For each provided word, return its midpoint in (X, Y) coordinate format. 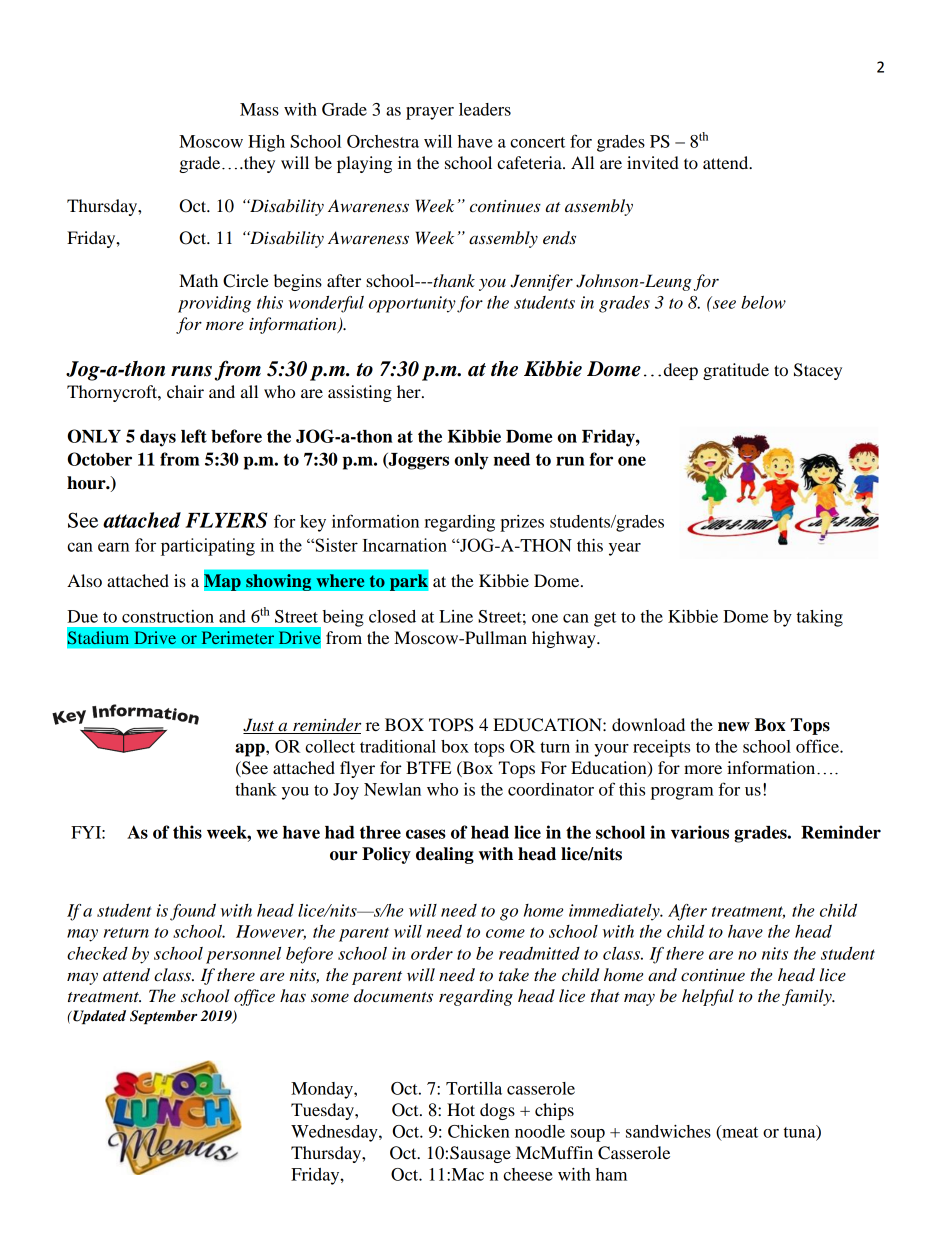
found (193, 912)
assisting (360, 393)
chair (185, 391)
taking (820, 618)
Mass (259, 109)
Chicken (479, 1131)
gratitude (736, 371)
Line (456, 616)
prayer (430, 113)
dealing (445, 855)
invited (653, 162)
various (700, 832)
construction (168, 616)
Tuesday (323, 1111)
